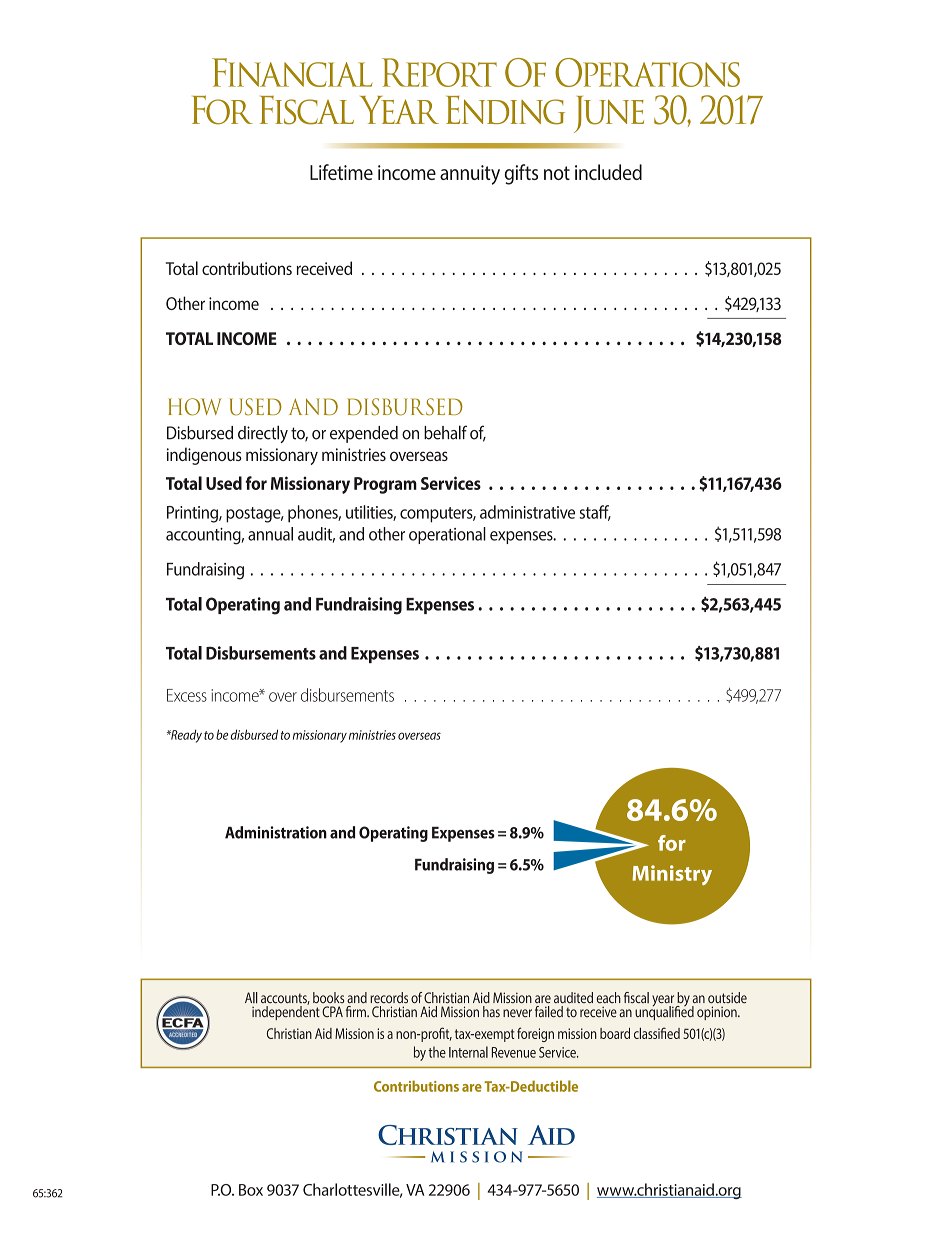 This image has width=952, height=1233. I want to click on Financial, so click(292, 72).
